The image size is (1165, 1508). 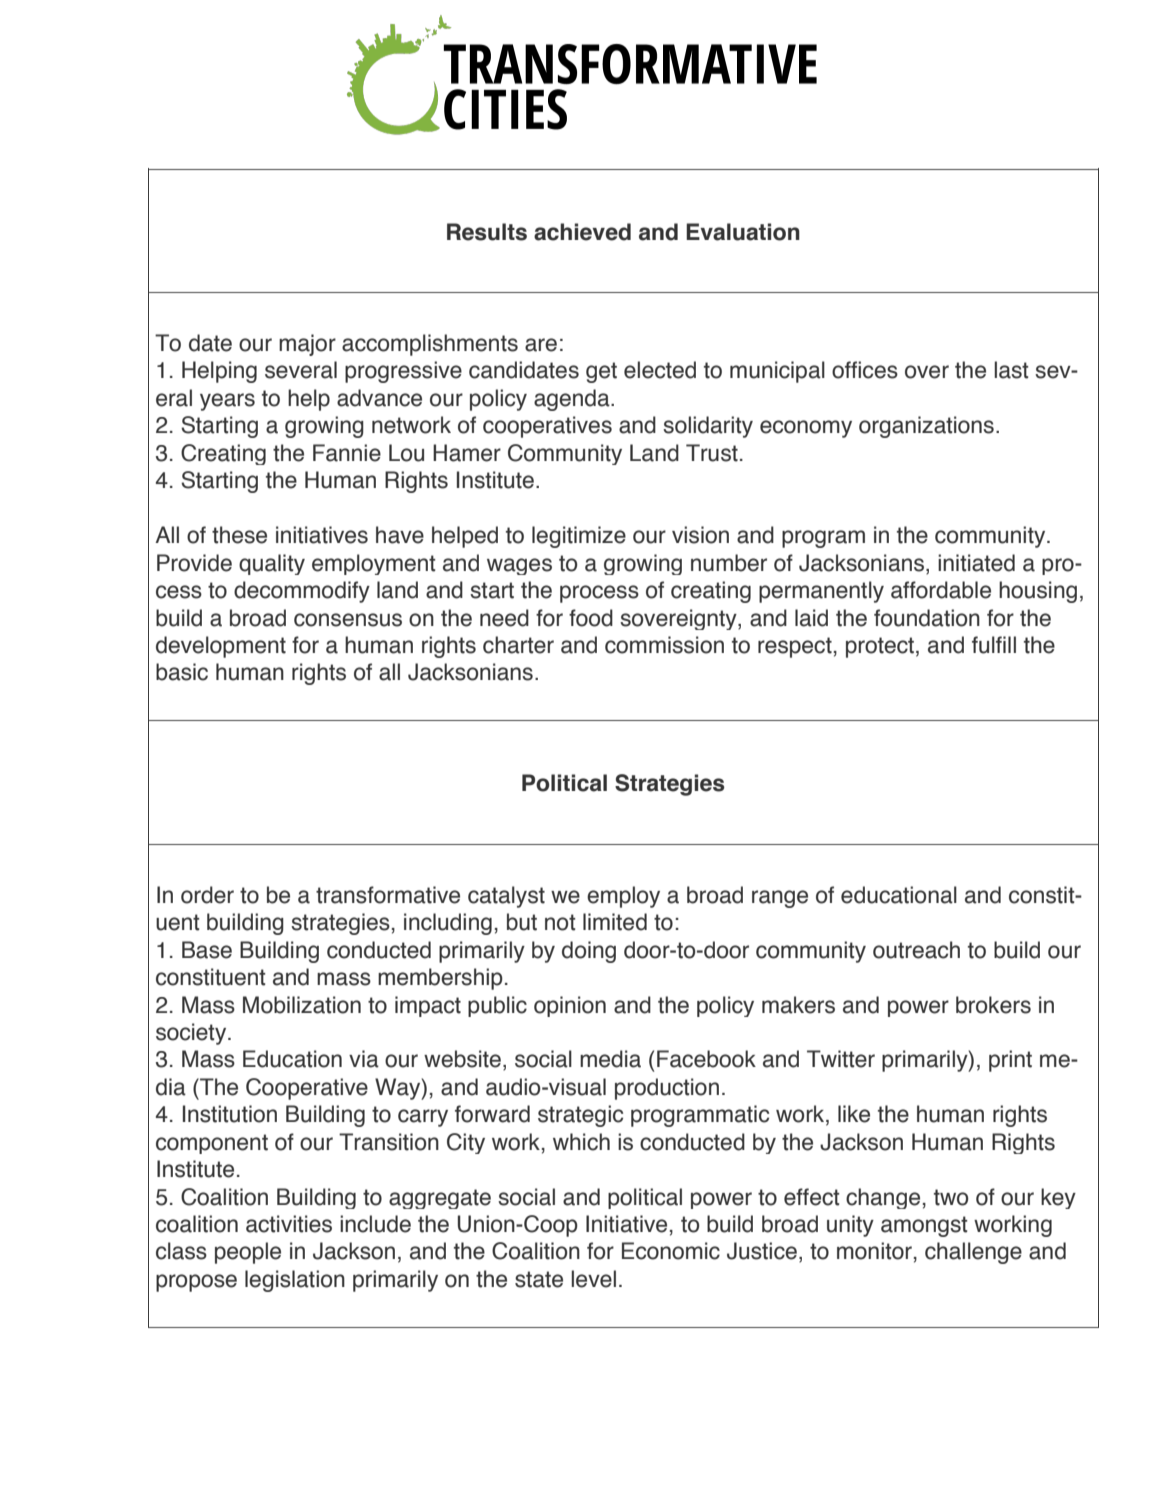 What do you see at coordinates (1011, 370) in the page?
I see `last` at bounding box center [1011, 370].
